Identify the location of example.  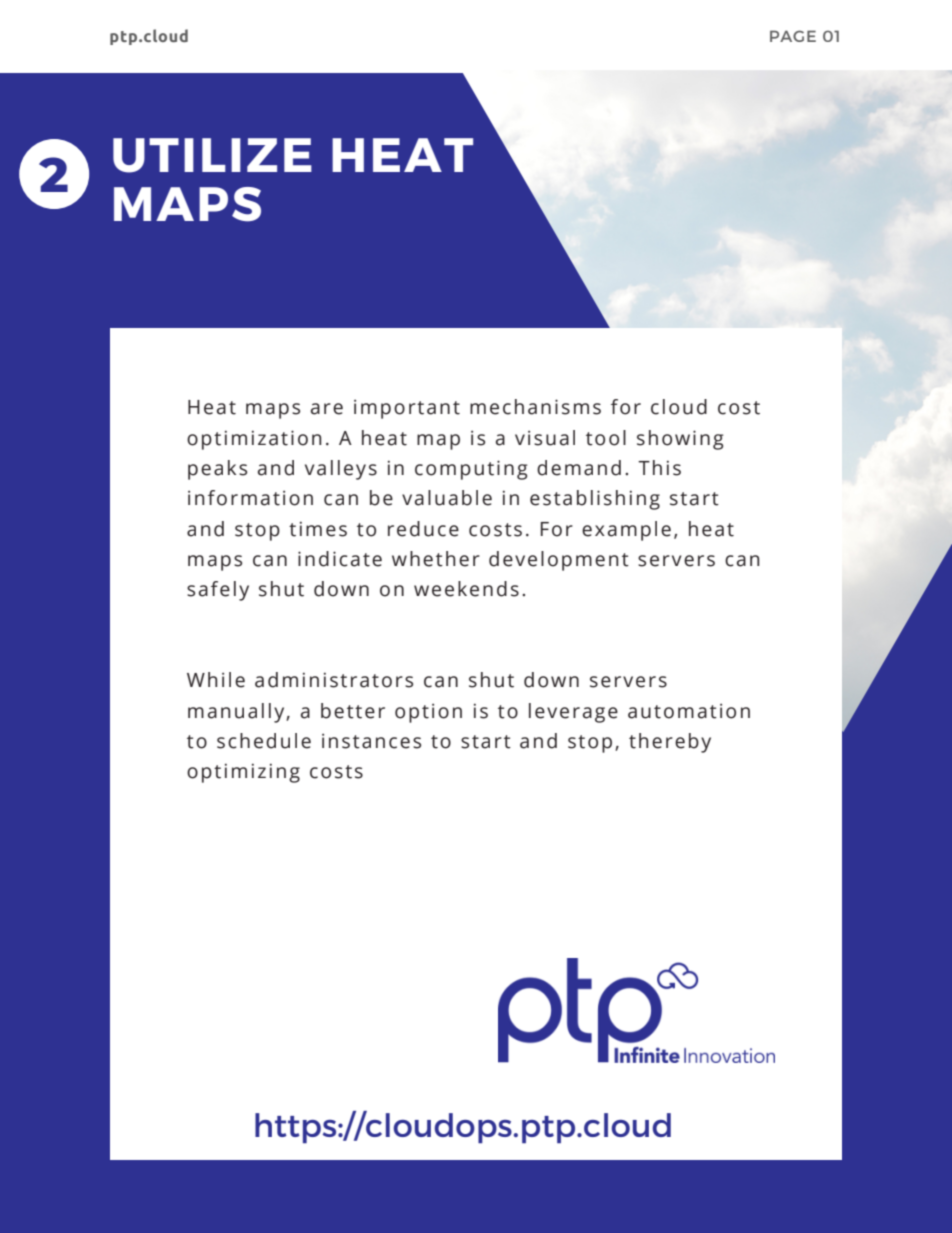
(626, 531).
